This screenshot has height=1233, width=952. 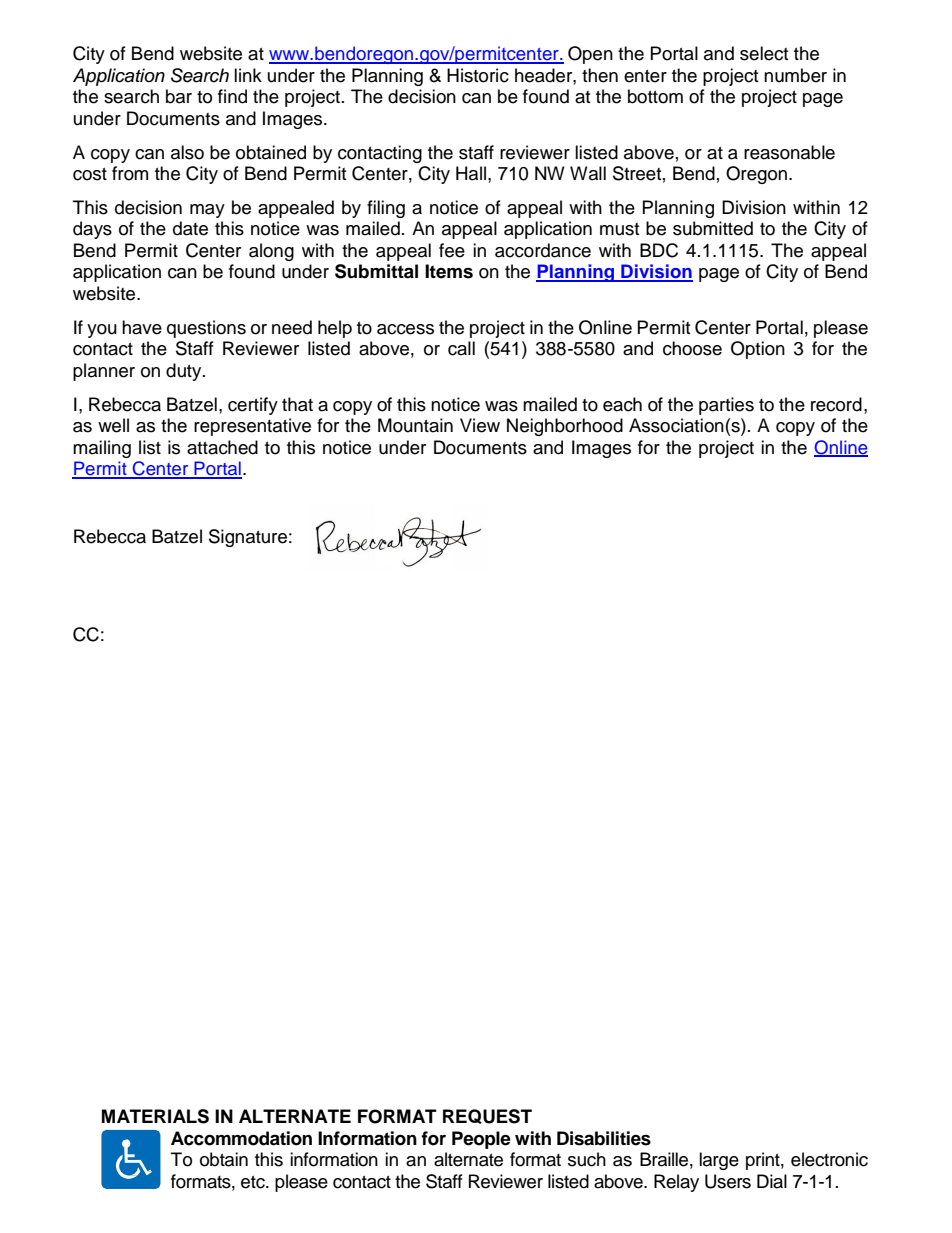 What do you see at coordinates (222, 447) in the screenshot?
I see `attached` at bounding box center [222, 447].
